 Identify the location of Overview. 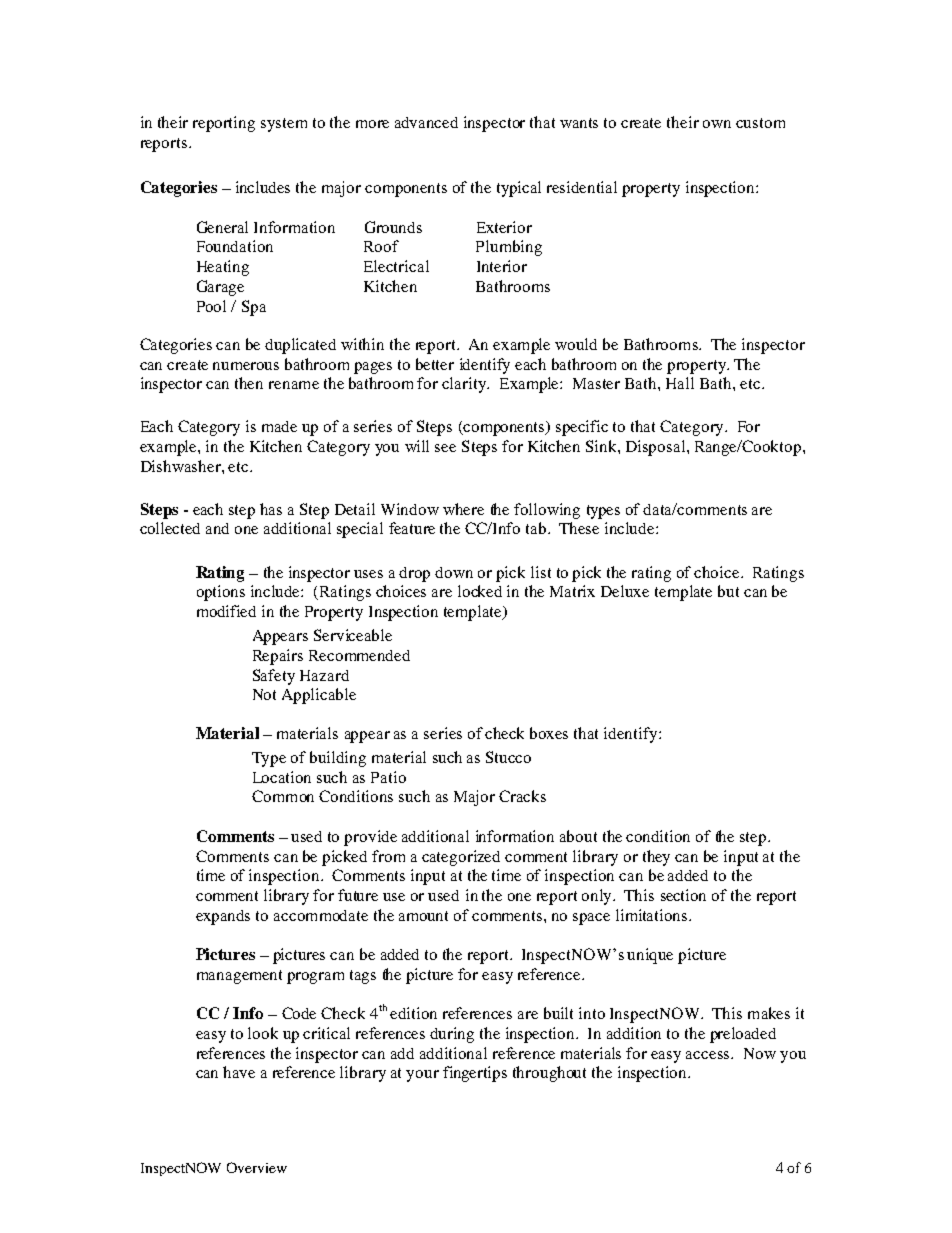
(257, 1167).
